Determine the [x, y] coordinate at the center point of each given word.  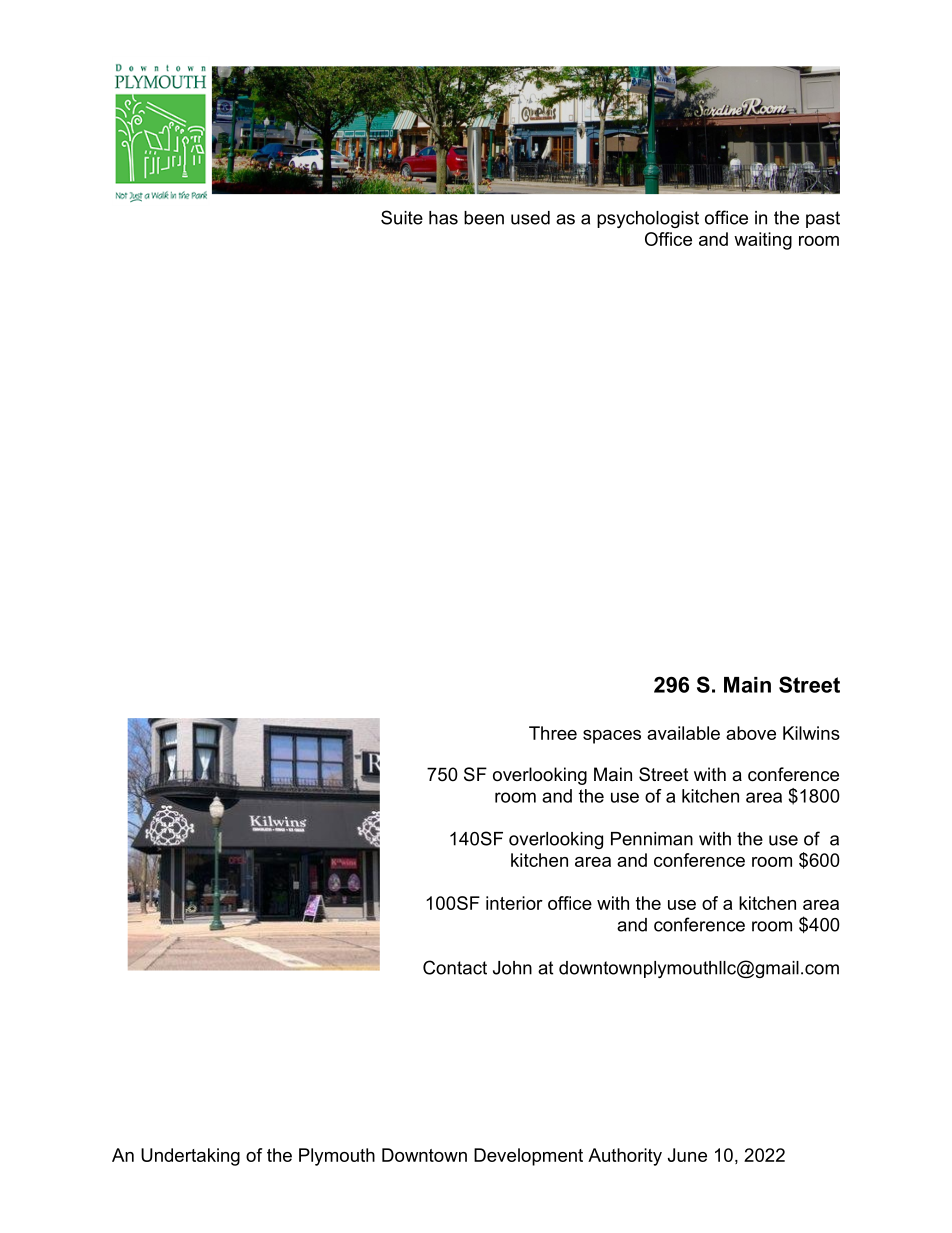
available [683, 733]
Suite [402, 217]
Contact [455, 967]
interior [514, 903]
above [751, 733]
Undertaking [190, 1157]
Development [528, 1157]
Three [553, 733]
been [484, 218]
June [687, 1155]
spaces [612, 737]
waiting [763, 241]
